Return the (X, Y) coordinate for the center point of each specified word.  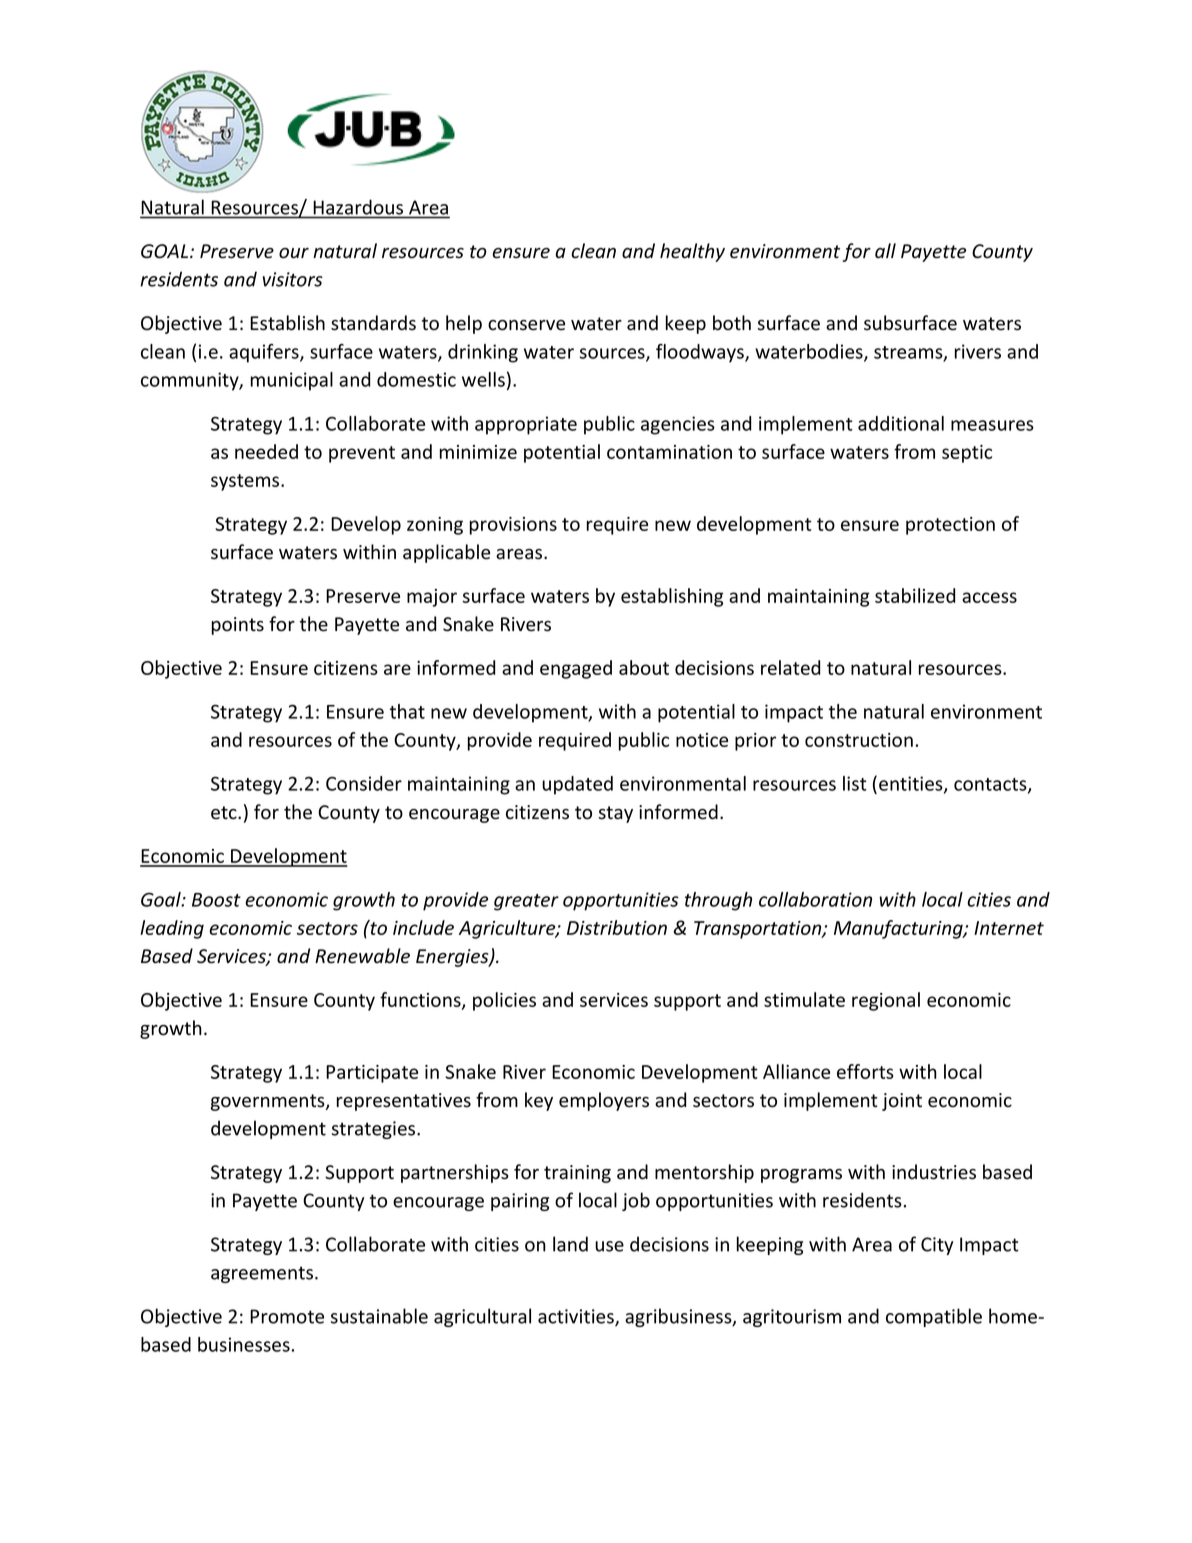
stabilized (915, 595)
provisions (513, 526)
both (732, 323)
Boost (216, 900)
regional (886, 1001)
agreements (263, 1274)
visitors (293, 279)
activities (577, 1317)
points (238, 626)
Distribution (617, 927)
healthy (692, 252)
